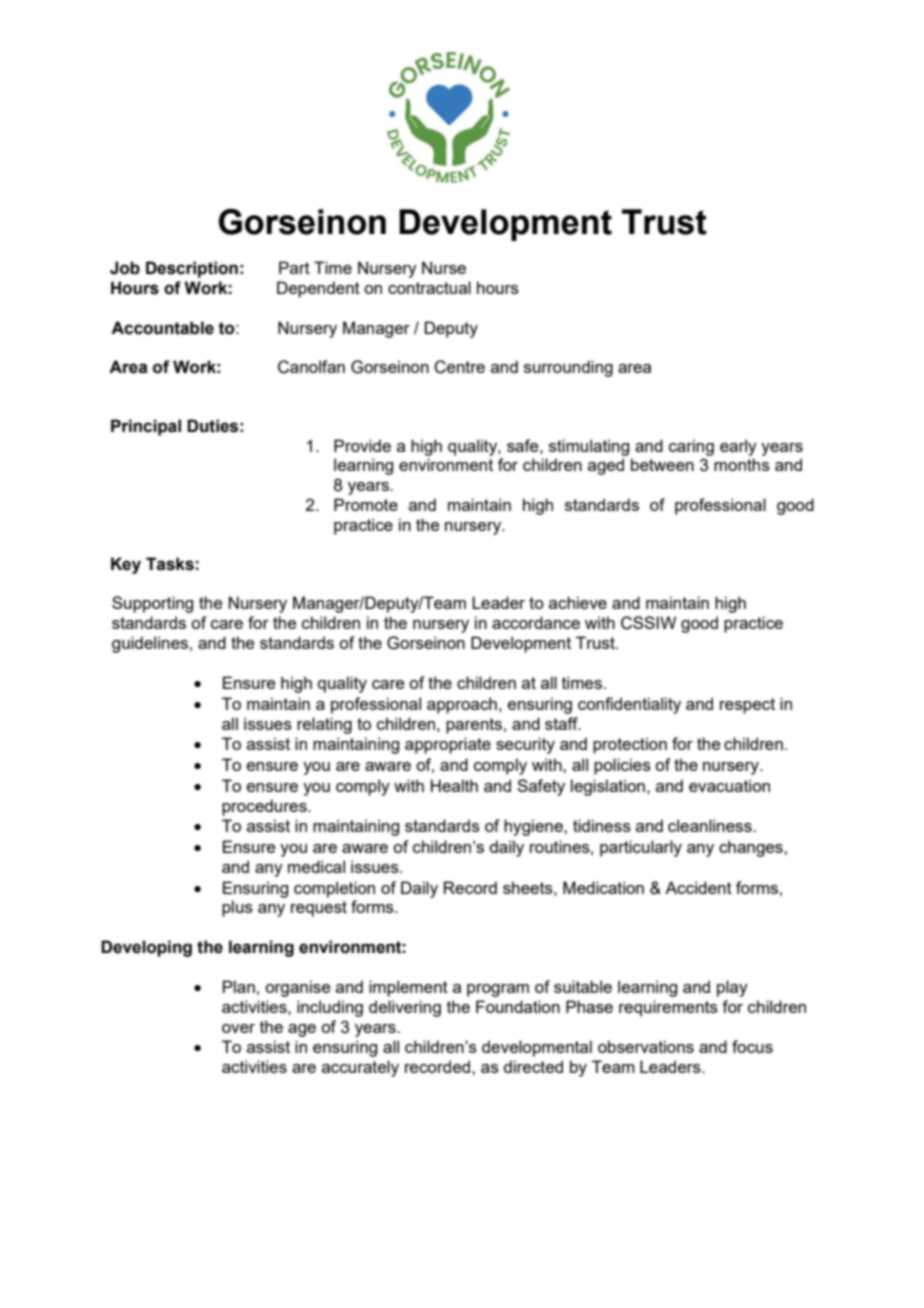 The width and height of the page is (924, 1308). What do you see at coordinates (192, 269) in the page?
I see `Description` at bounding box center [192, 269].
